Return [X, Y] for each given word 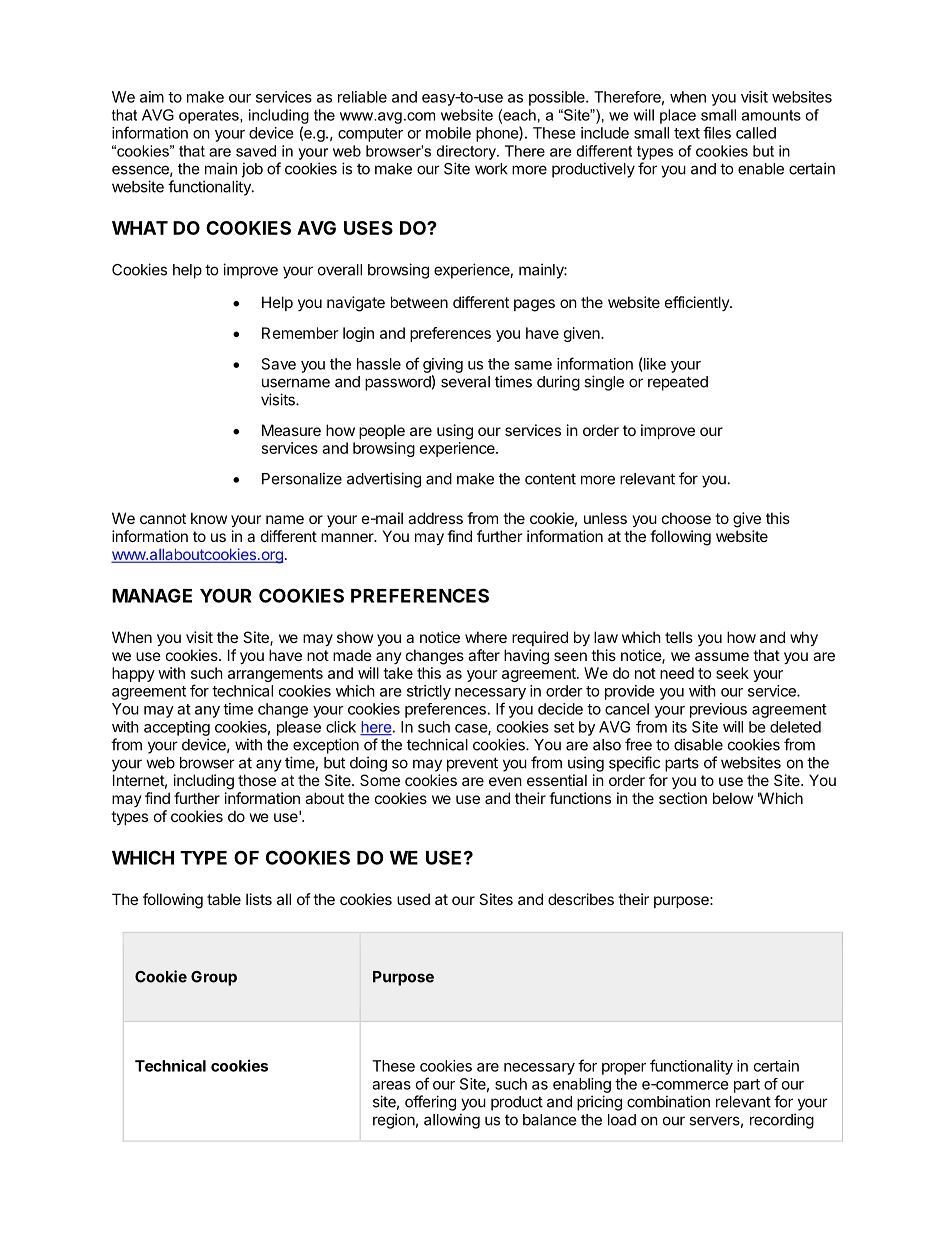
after [484, 655]
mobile [448, 133]
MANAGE [152, 595]
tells [679, 637]
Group [214, 978]
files [717, 132]
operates [210, 117]
